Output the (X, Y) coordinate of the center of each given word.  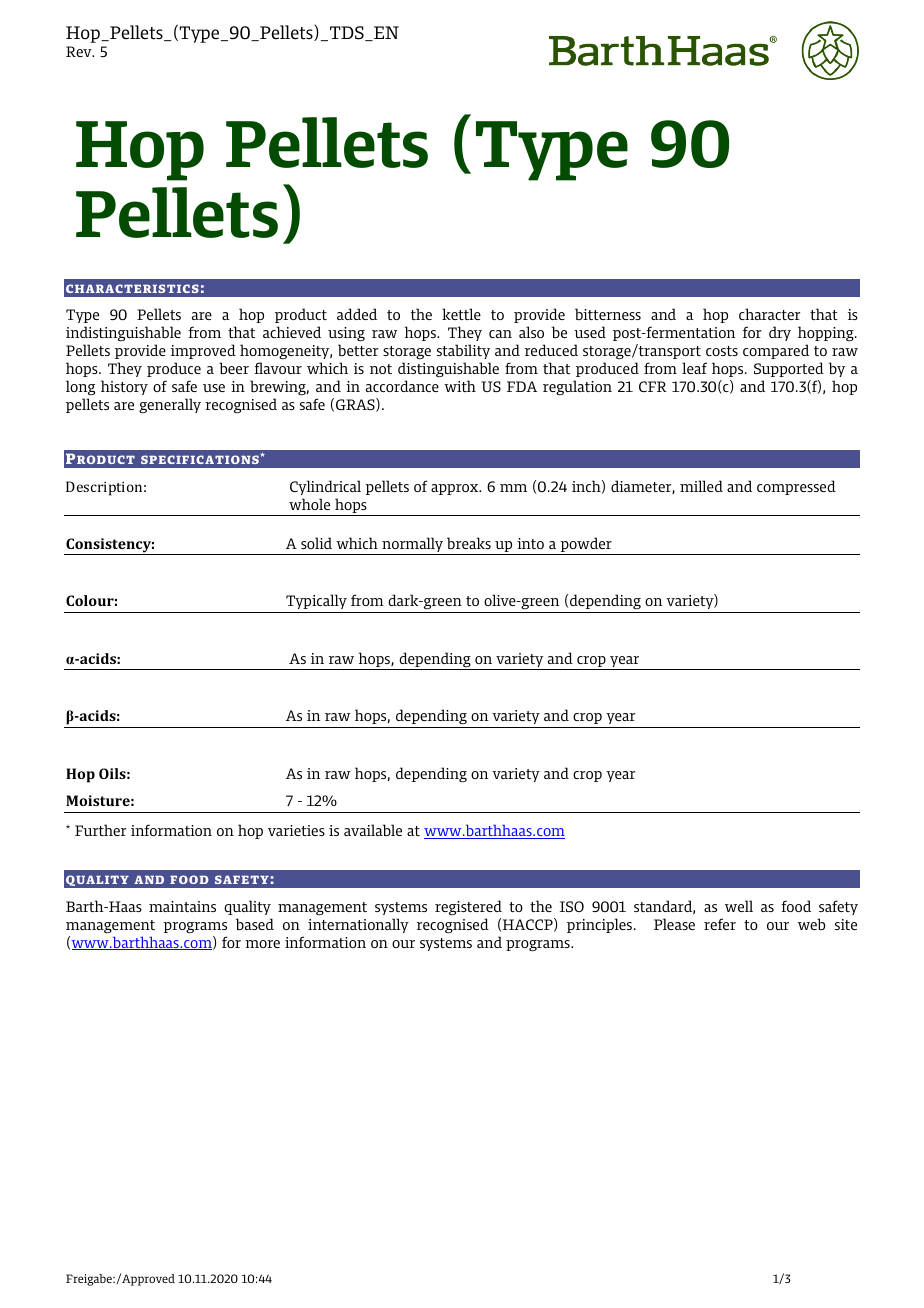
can (500, 334)
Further (100, 830)
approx (456, 489)
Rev (80, 51)
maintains (182, 906)
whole (309, 504)
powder (586, 546)
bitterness (608, 314)
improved (203, 351)
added (357, 314)
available (373, 830)
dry (780, 333)
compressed (796, 487)
